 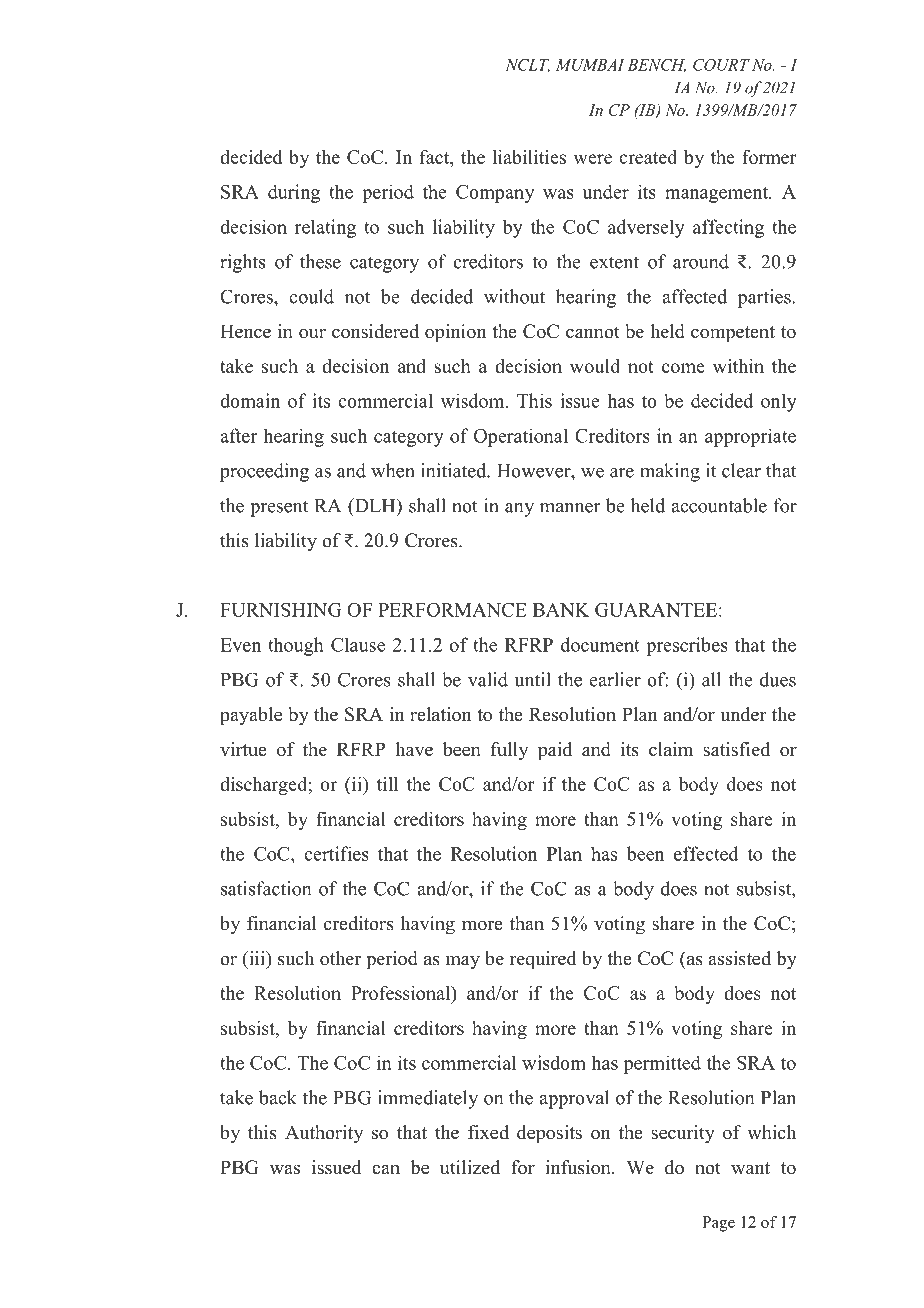 What do you see at coordinates (529, 157) in the screenshot?
I see `liabilities` at bounding box center [529, 157].
